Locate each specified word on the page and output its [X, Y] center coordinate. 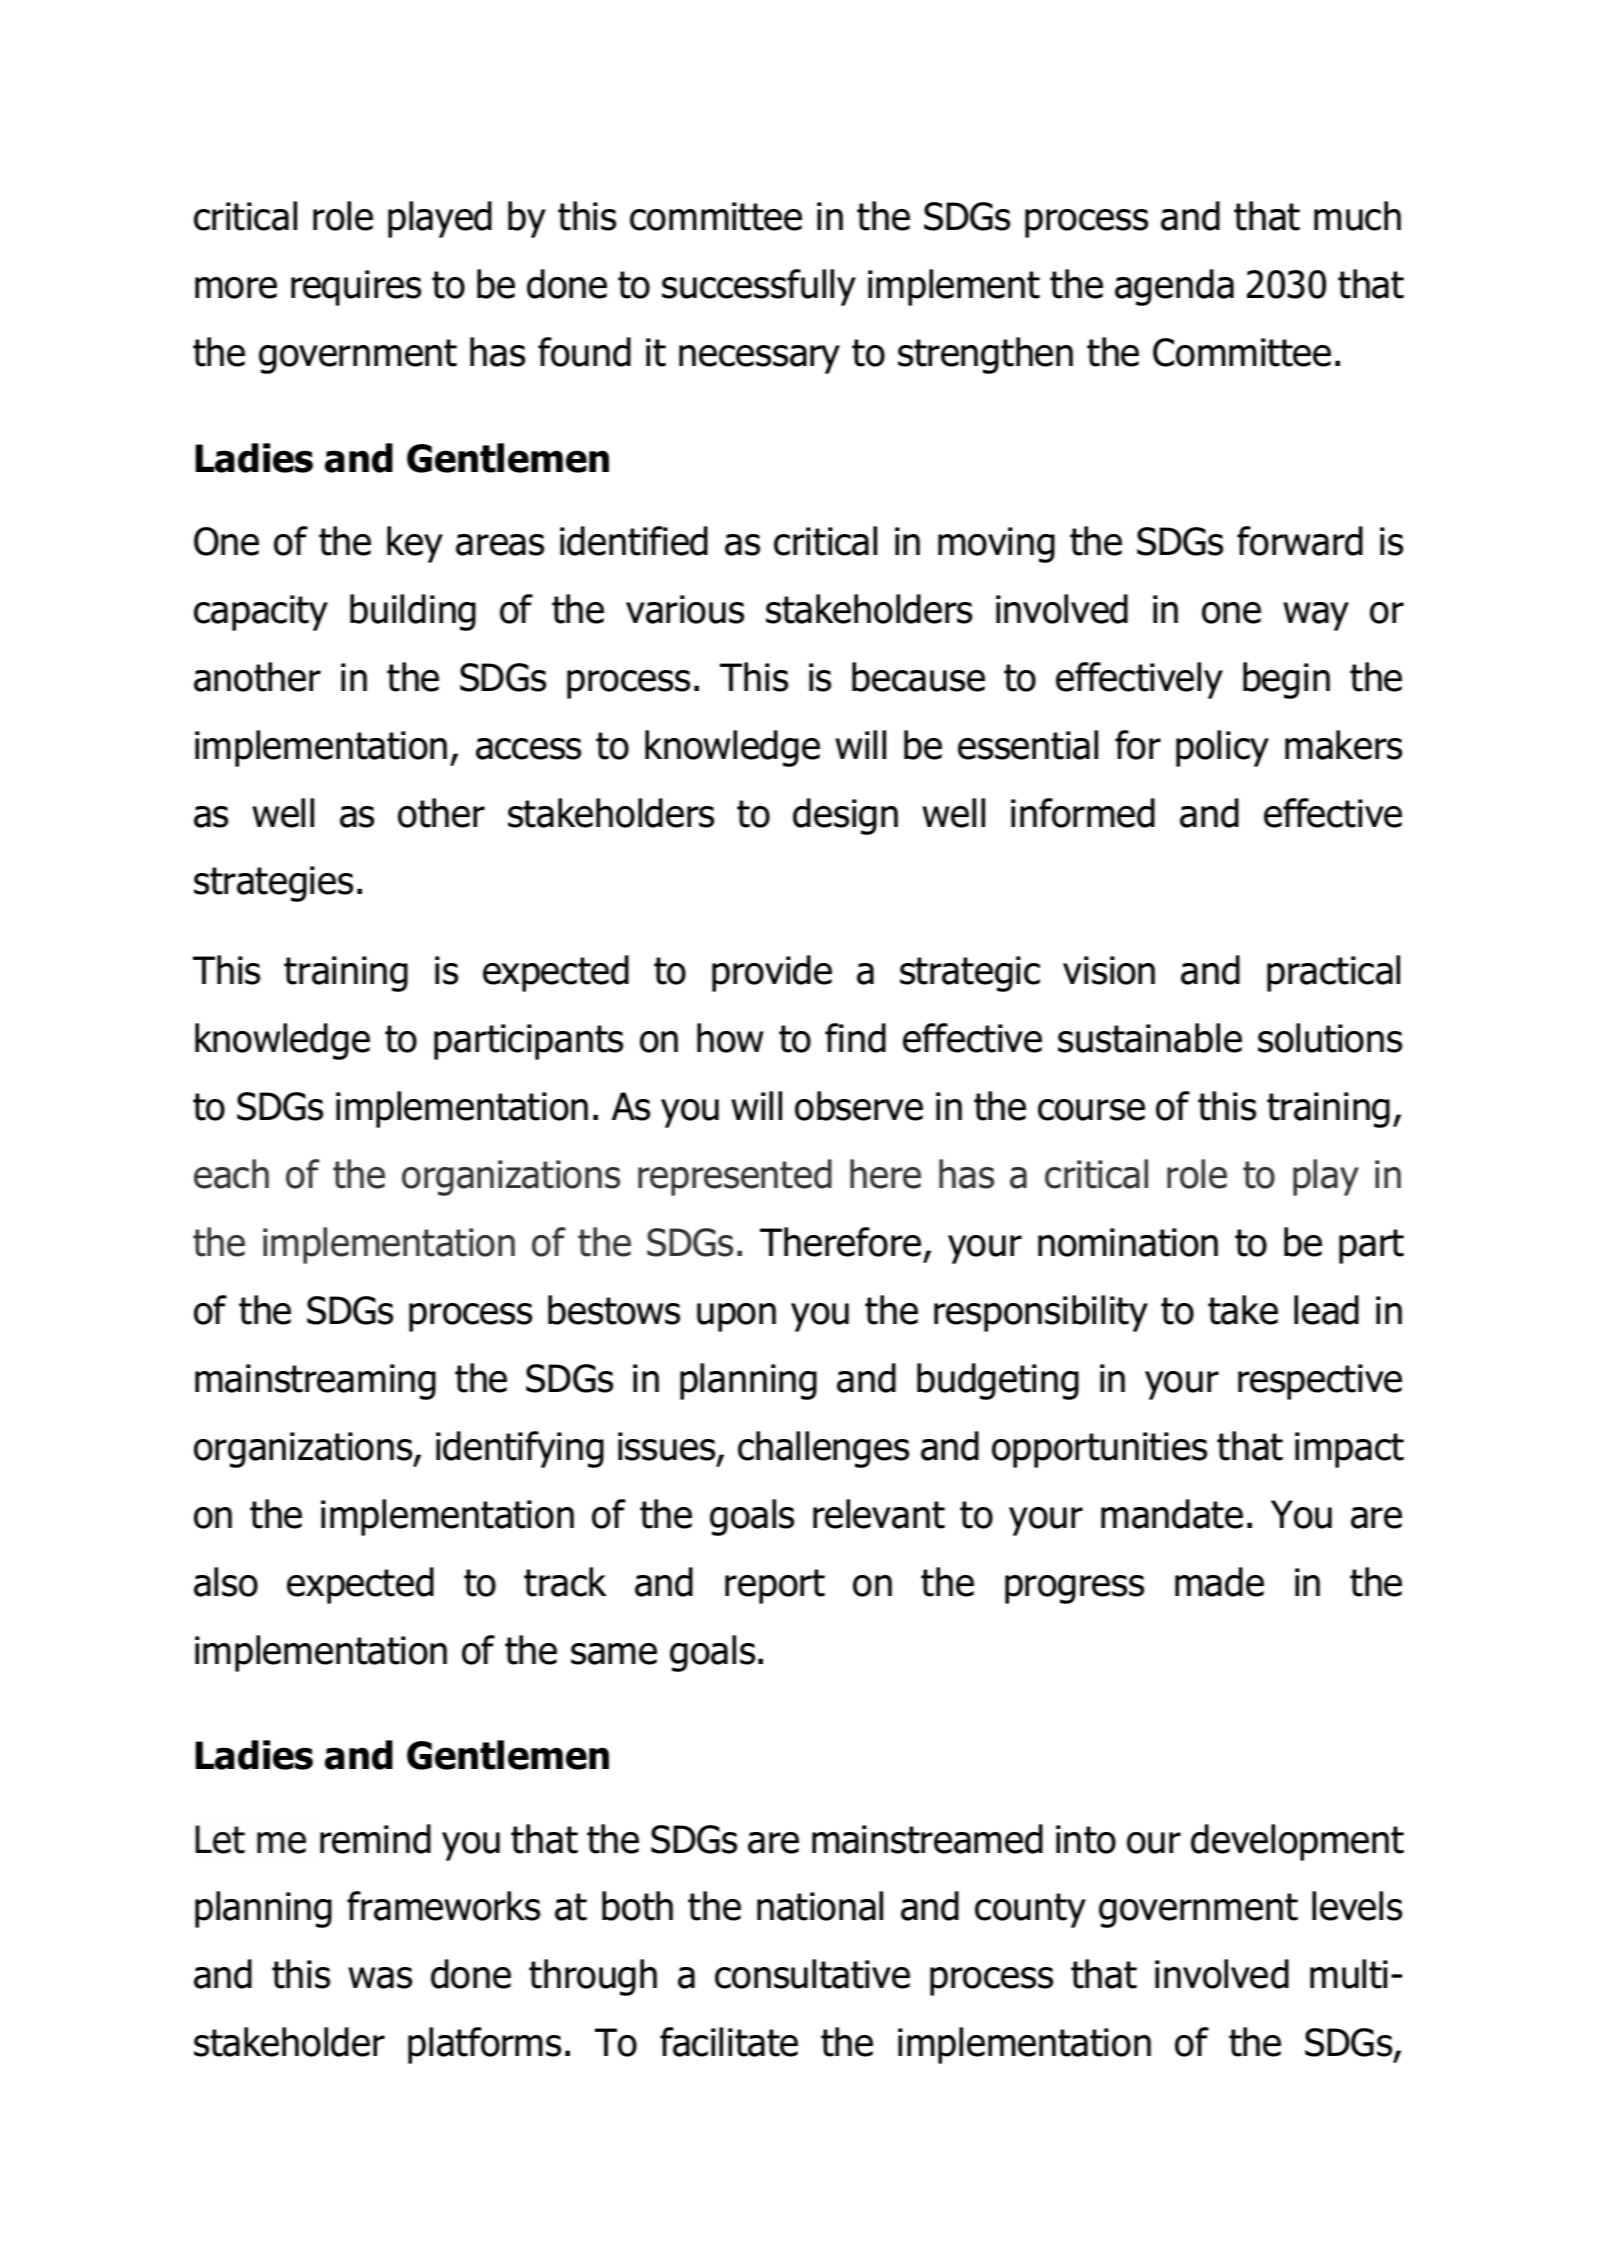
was [380, 1978]
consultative [812, 1974]
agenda [1174, 287]
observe [859, 1106]
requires [356, 288]
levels [1357, 1906]
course [1091, 1110]
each [231, 1174]
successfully [759, 287]
